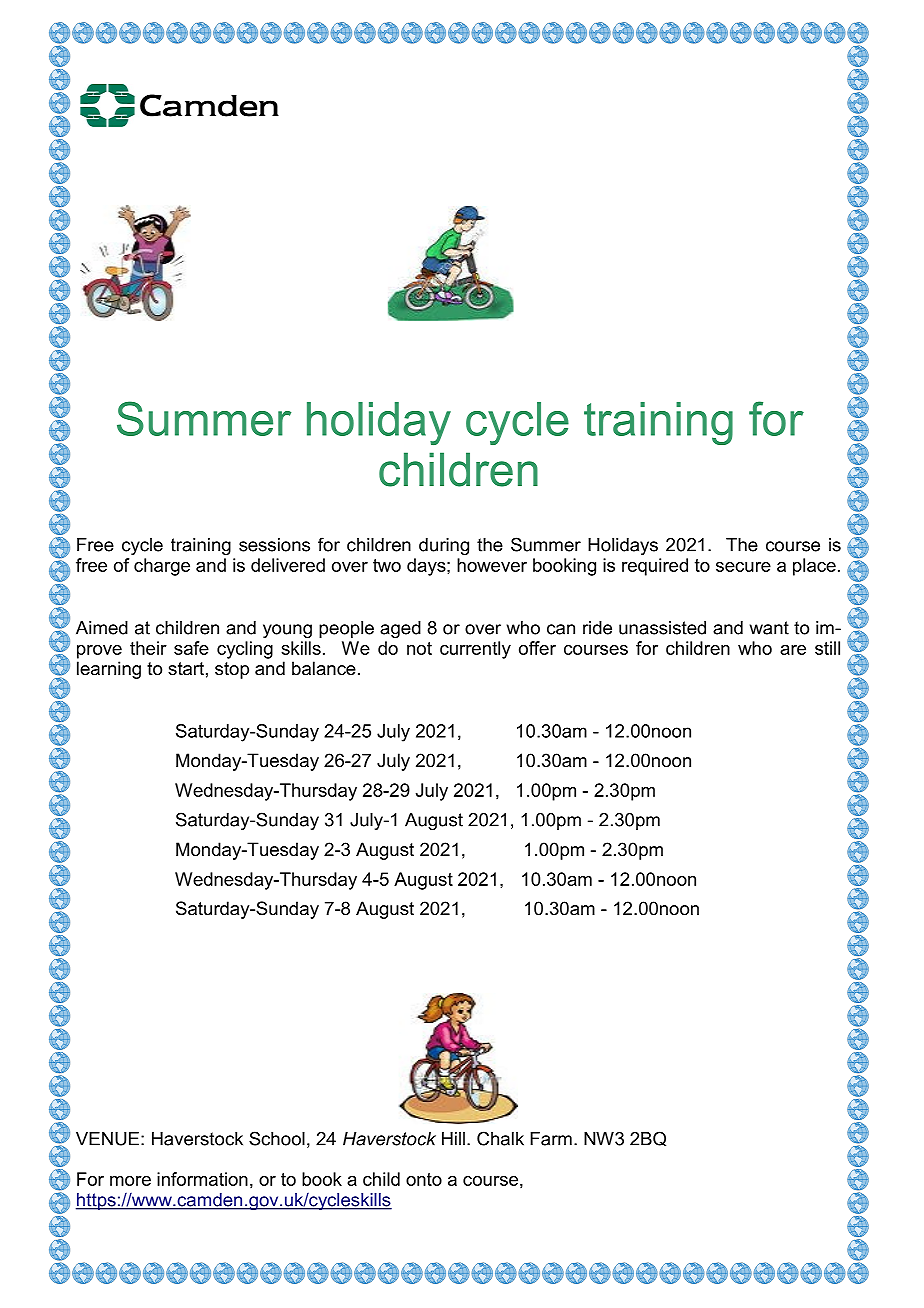  What do you see at coordinates (324, 668) in the page?
I see `balance` at bounding box center [324, 668].
